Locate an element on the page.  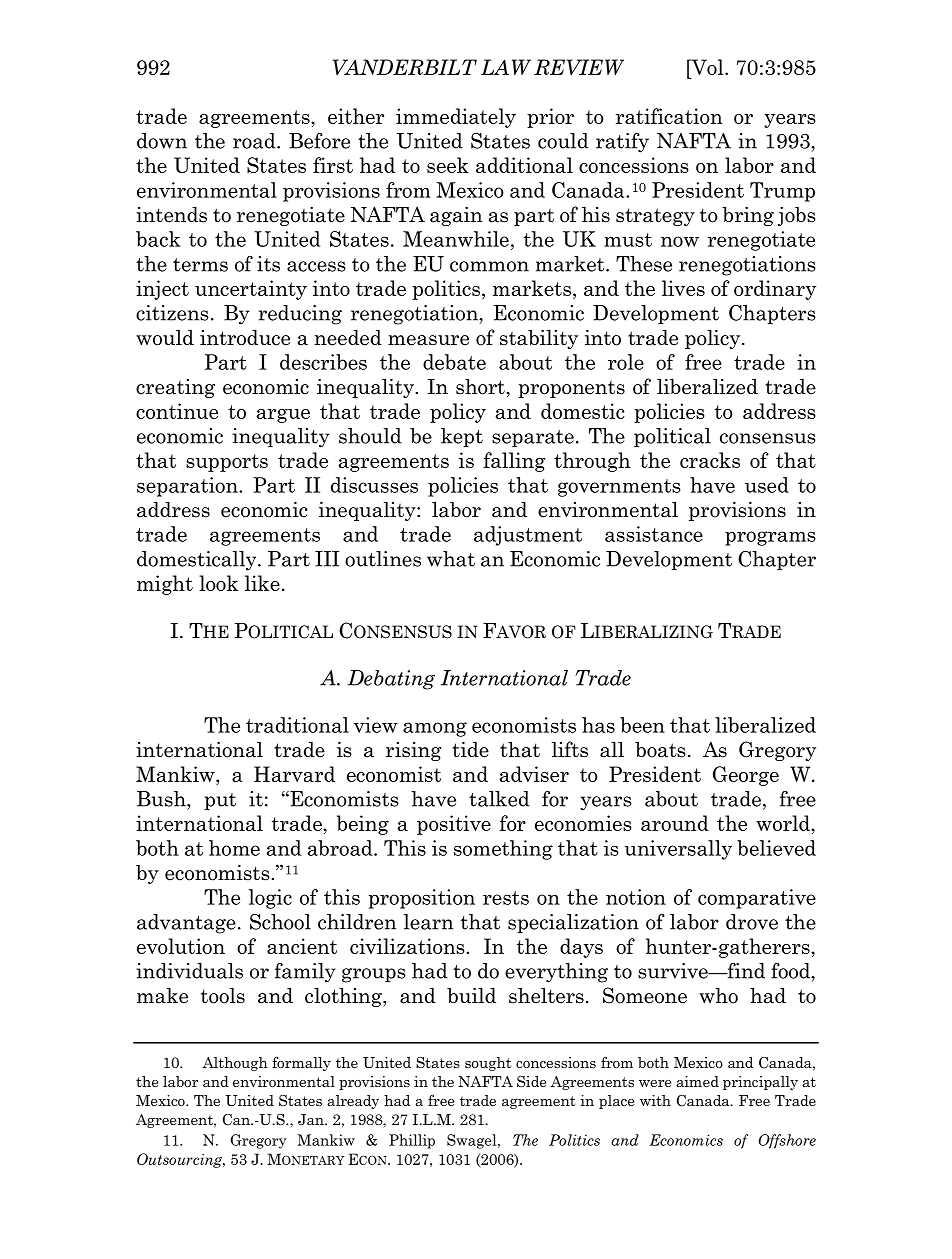
programs is located at coordinates (770, 538).
